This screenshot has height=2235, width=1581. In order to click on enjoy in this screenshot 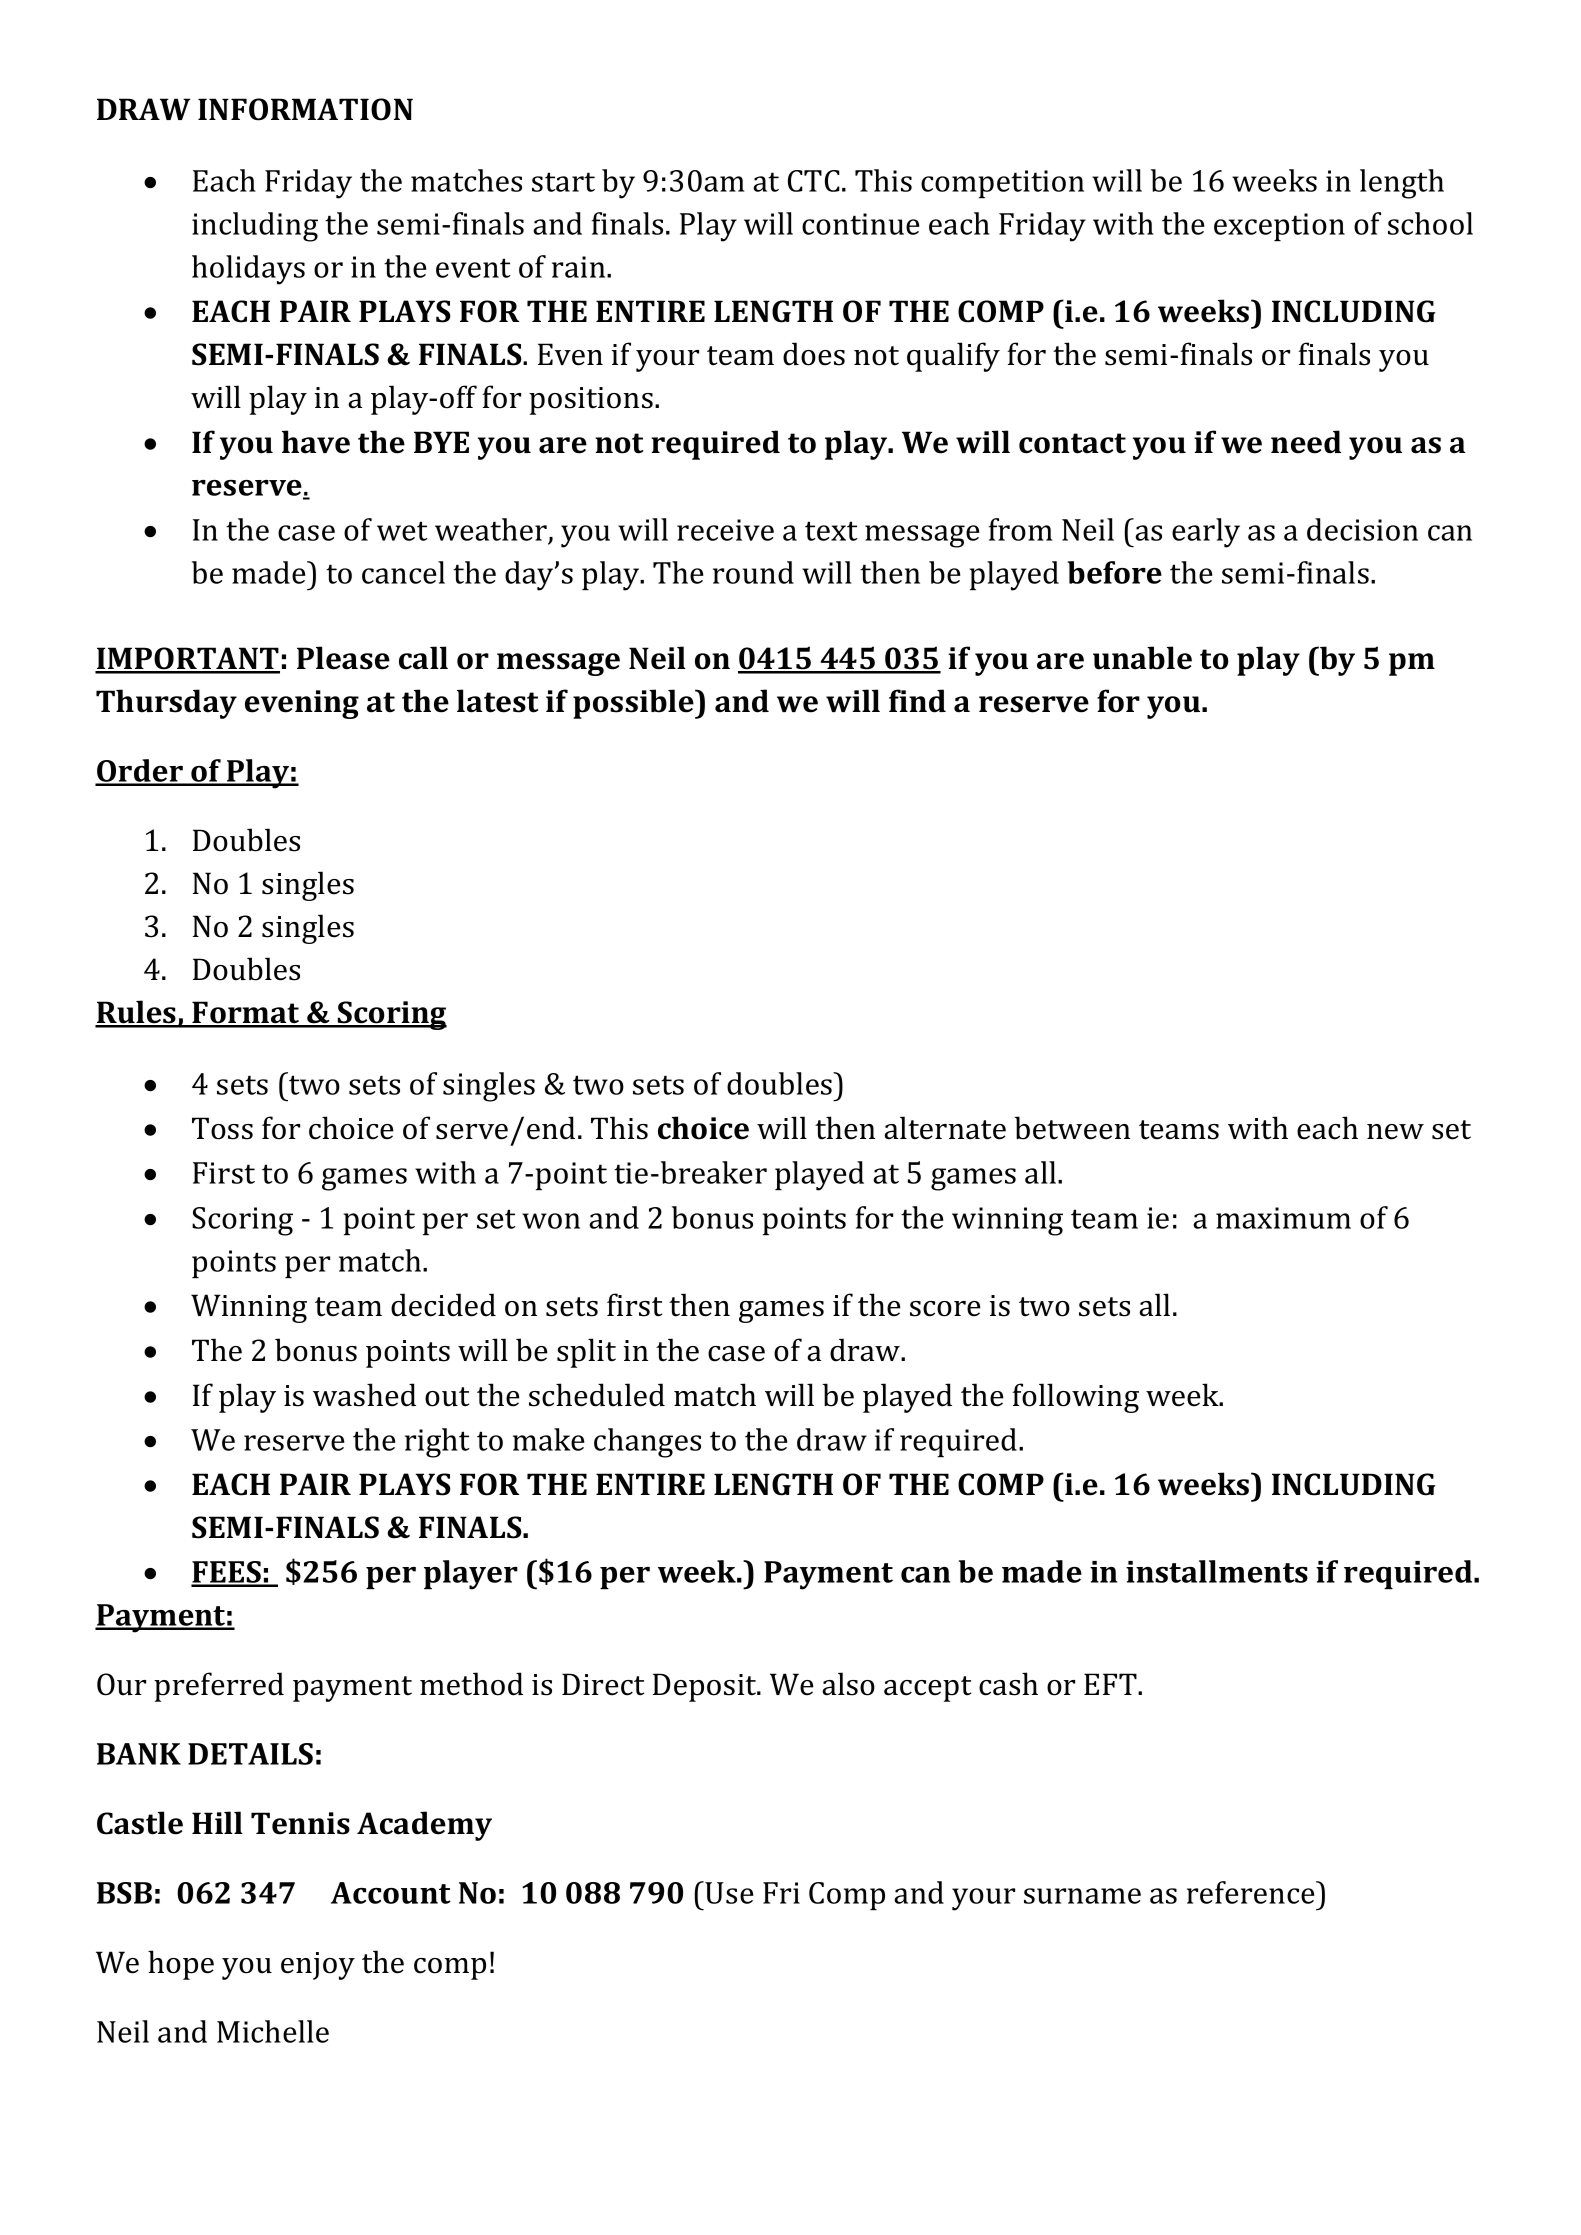, I will do `click(318, 1966)`.
